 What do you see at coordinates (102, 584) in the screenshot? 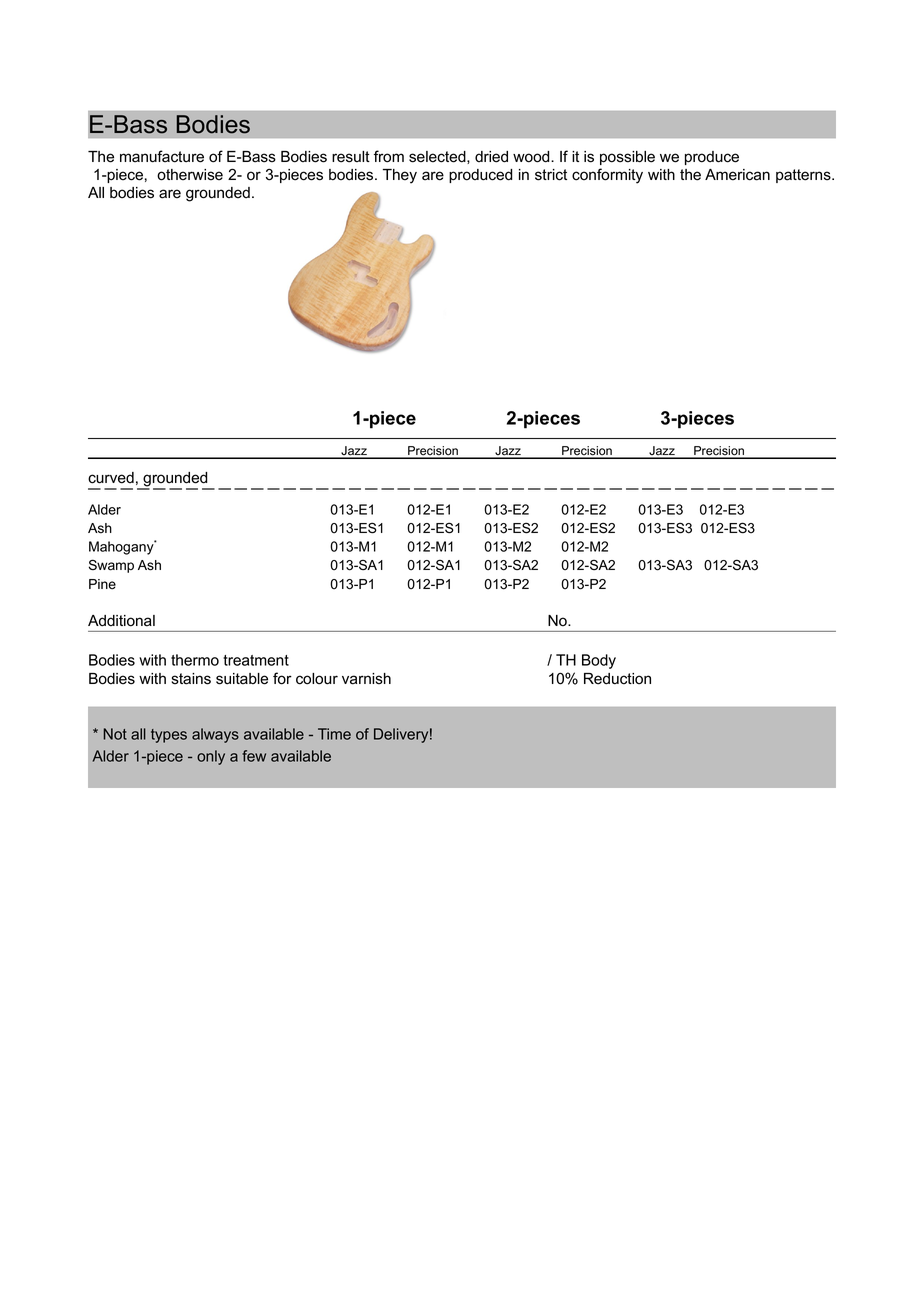
I see `Pine` at bounding box center [102, 584].
